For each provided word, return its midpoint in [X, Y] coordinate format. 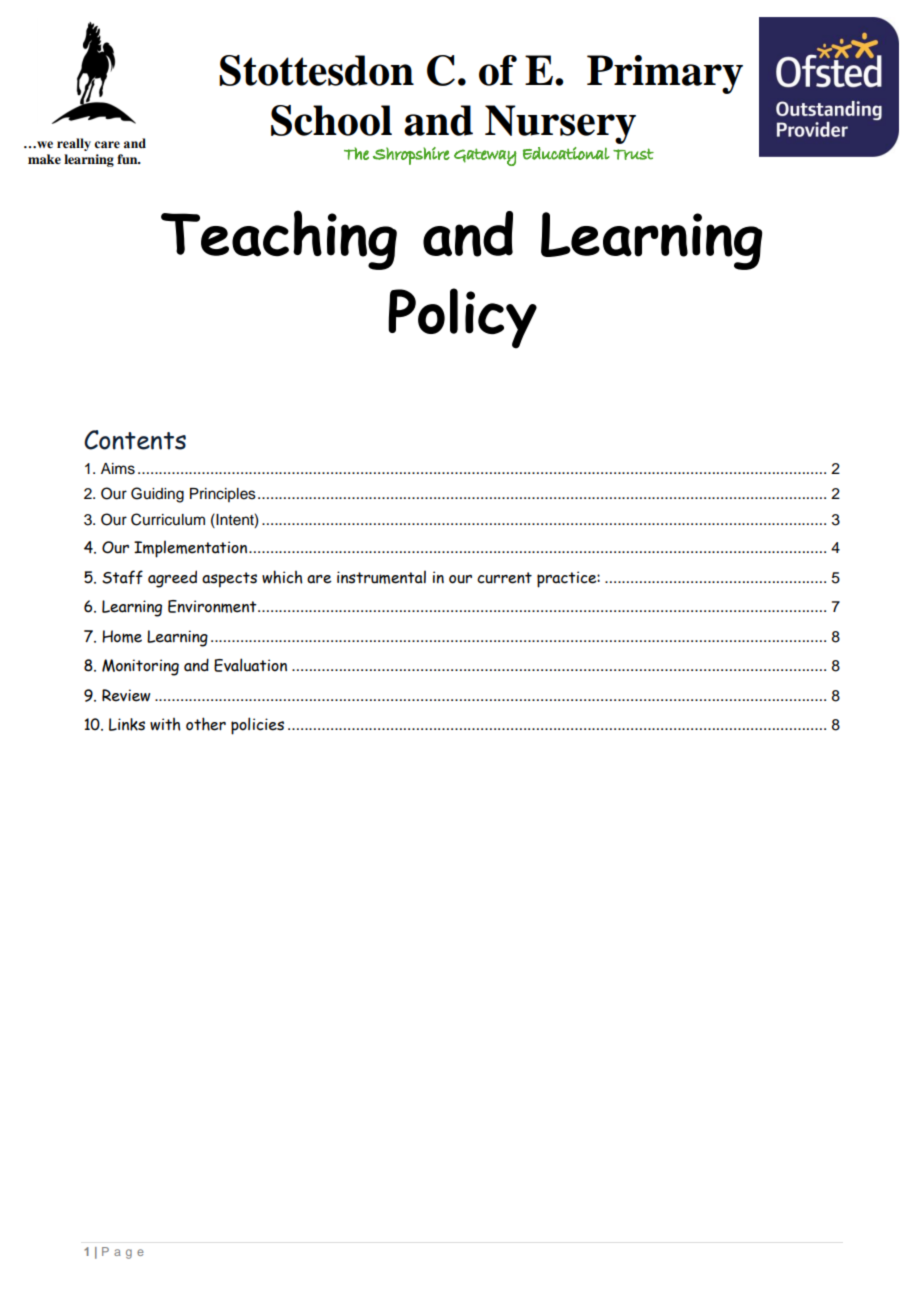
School [331, 120]
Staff [122, 577]
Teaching [279, 240]
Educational [566, 153]
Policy [462, 318]
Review [126, 695]
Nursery [560, 124]
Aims [118, 469]
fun [128, 159]
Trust [633, 154]
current [504, 578]
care [107, 145]
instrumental [381, 577]
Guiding [157, 495]
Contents [135, 440]
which [282, 577]
